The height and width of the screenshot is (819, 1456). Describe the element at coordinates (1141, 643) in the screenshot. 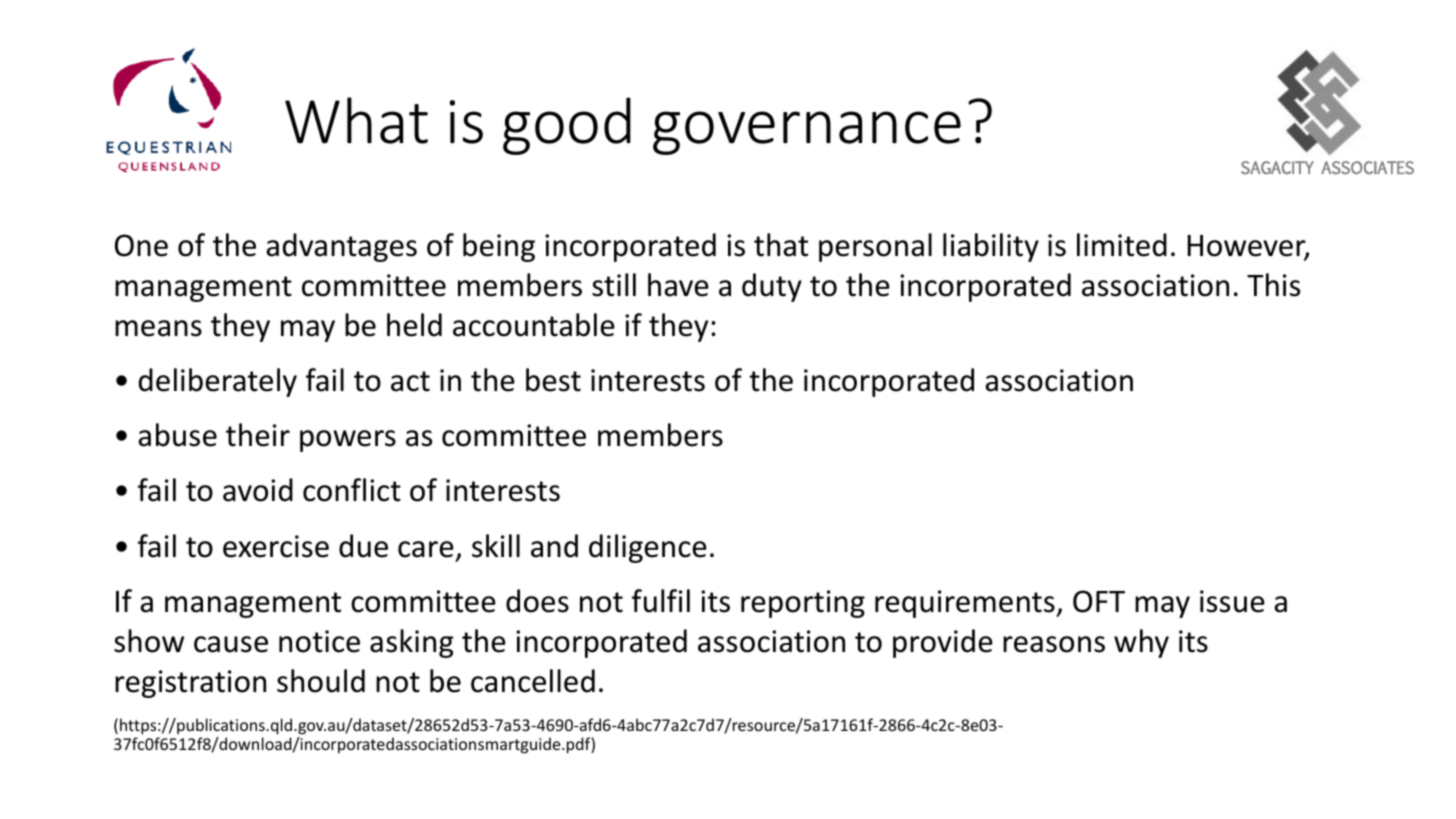

I see `why` at that location.
